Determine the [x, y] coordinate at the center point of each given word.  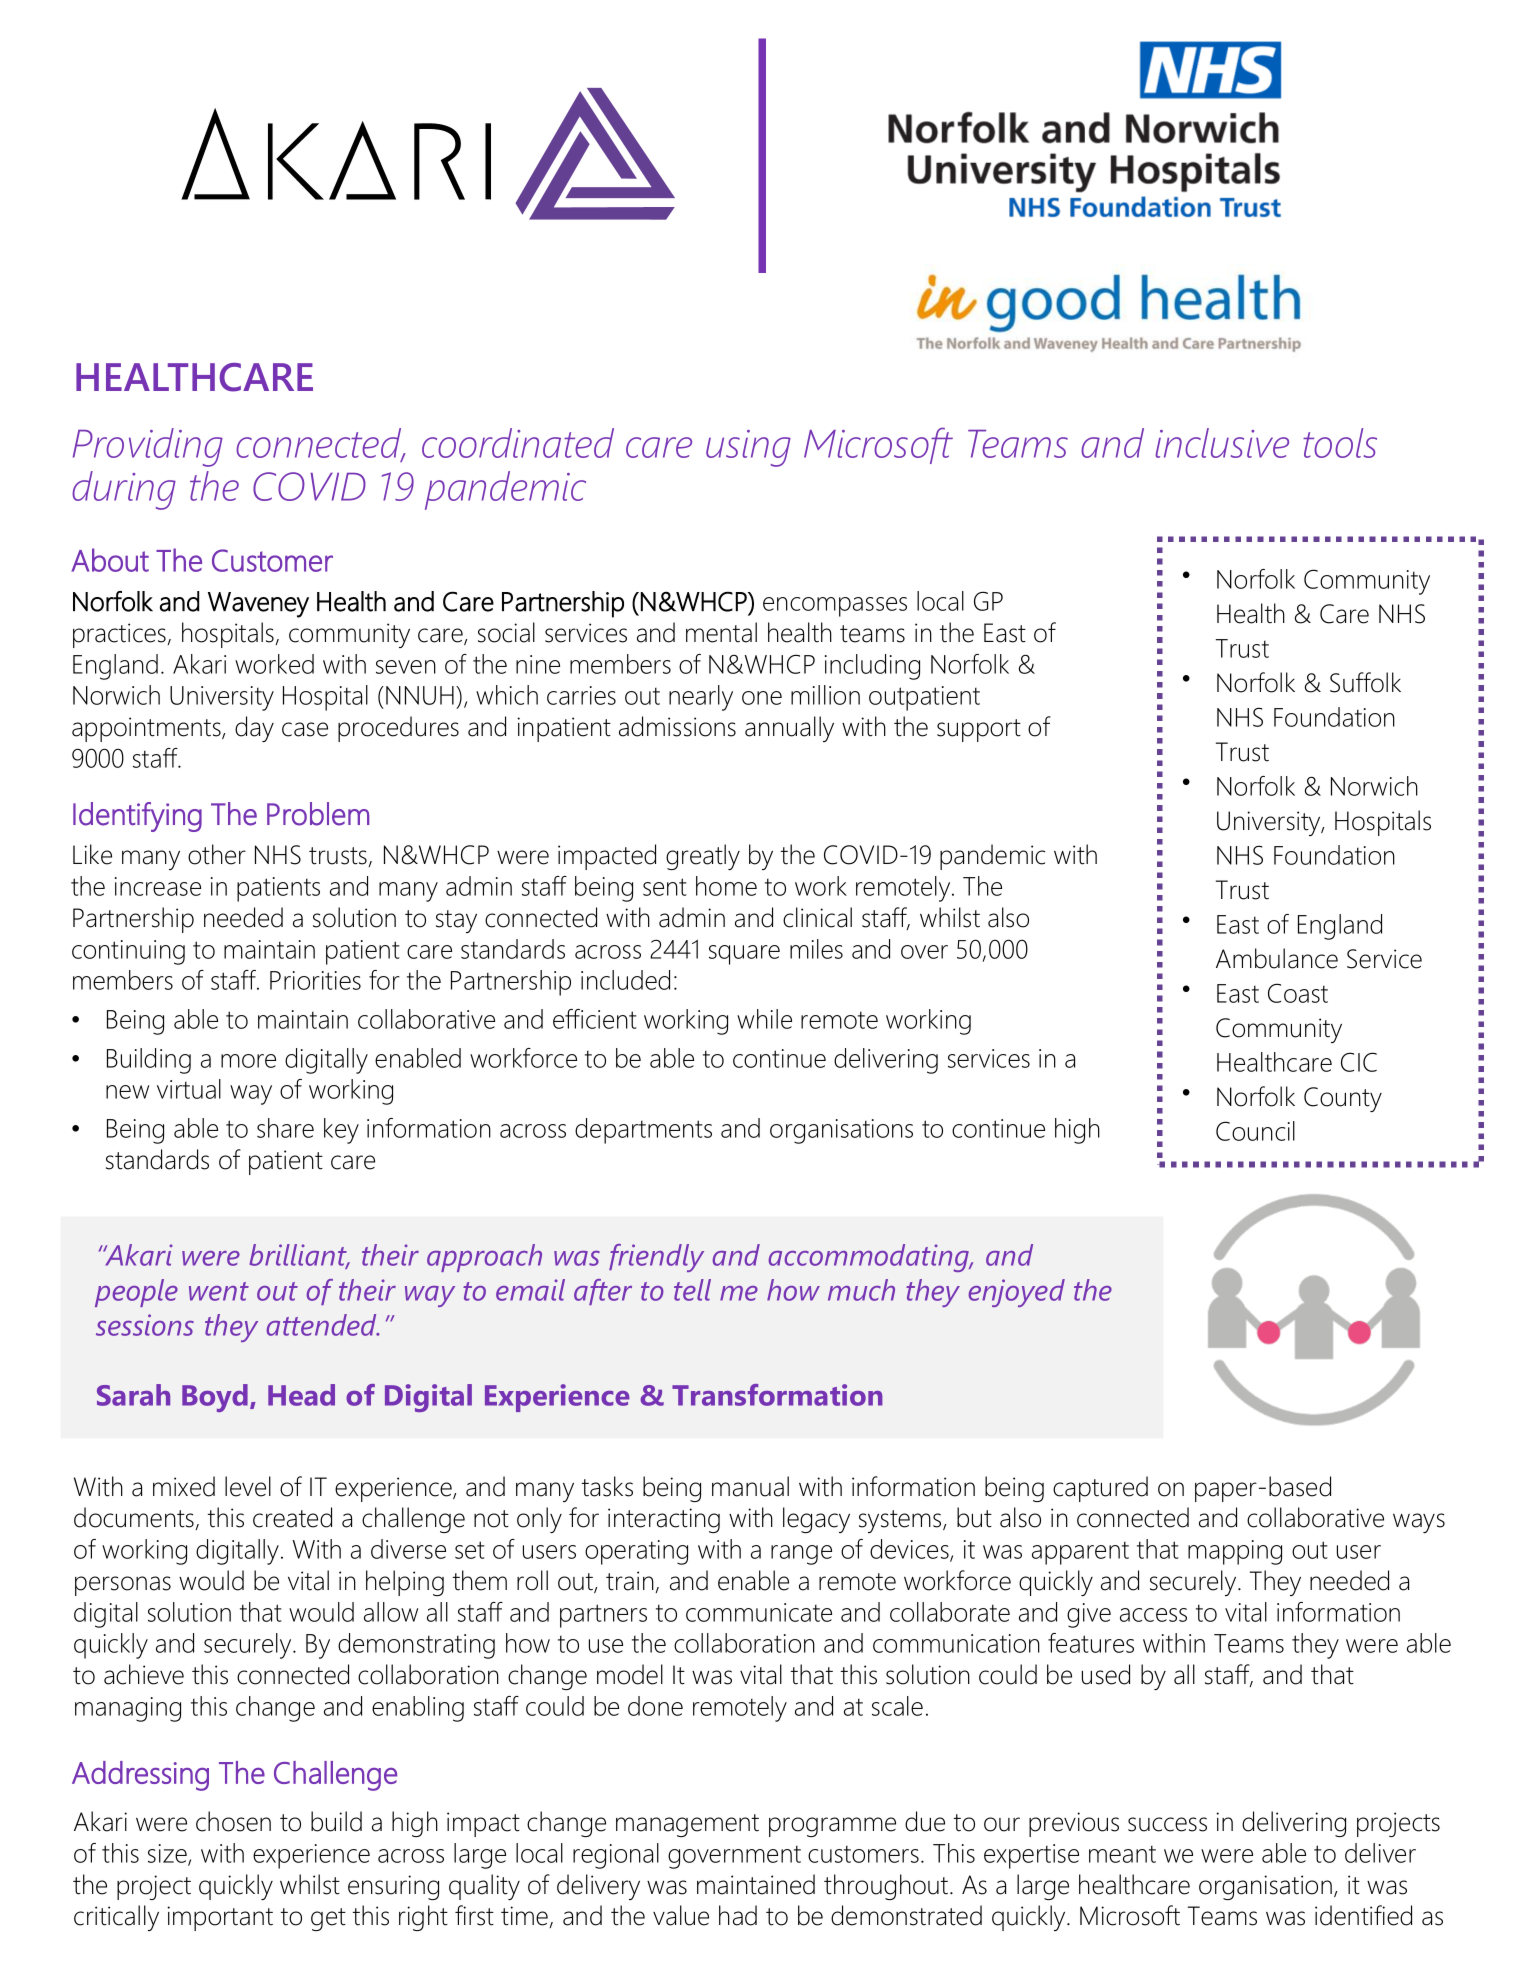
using [748, 448]
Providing [148, 447]
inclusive [1222, 443]
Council [1255, 1131]
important [220, 1918]
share [285, 1128]
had [738, 1915]
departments [643, 1131]
